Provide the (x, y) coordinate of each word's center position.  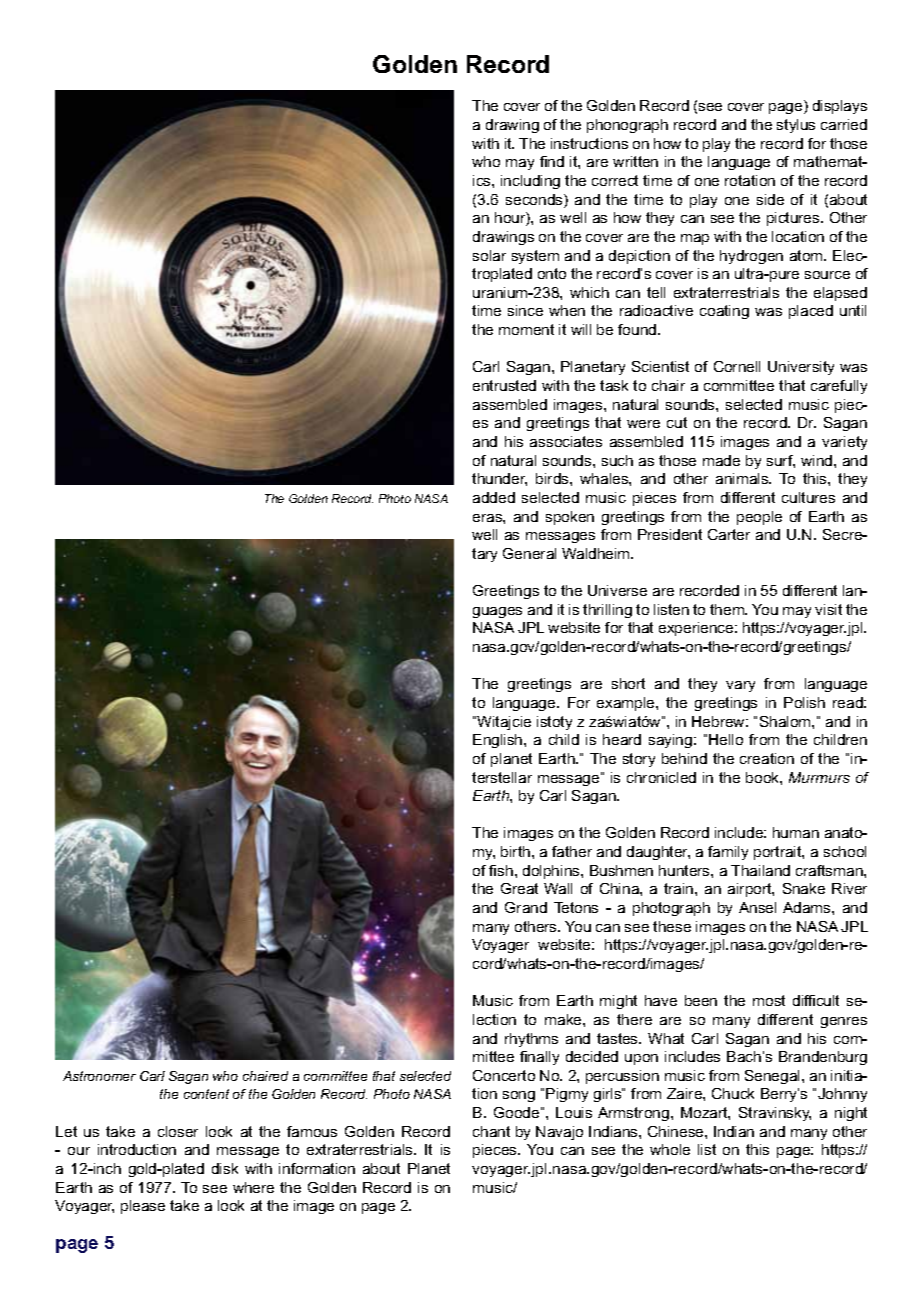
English (499, 741)
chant (491, 1131)
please (143, 1207)
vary (740, 686)
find (552, 161)
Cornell (737, 366)
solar (489, 255)
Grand (526, 907)
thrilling (607, 611)
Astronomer (99, 1076)
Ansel (757, 907)
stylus (796, 126)
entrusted (504, 385)
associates (566, 441)
